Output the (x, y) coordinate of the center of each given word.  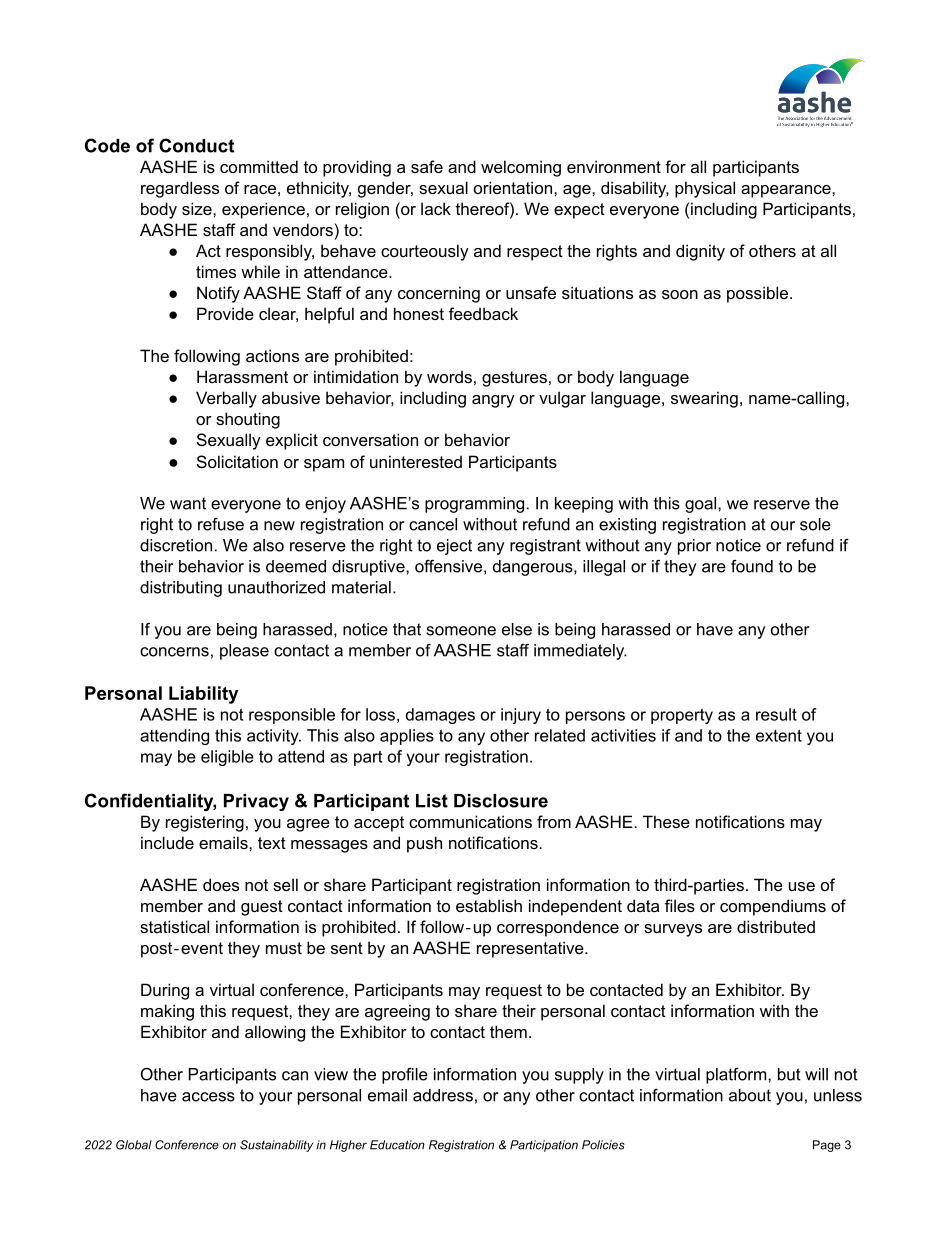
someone (461, 631)
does (221, 884)
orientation (513, 187)
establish (489, 905)
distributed (776, 926)
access (208, 1097)
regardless (180, 189)
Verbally (226, 399)
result (776, 714)
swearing (704, 399)
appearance (787, 191)
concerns (174, 652)
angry (493, 401)
